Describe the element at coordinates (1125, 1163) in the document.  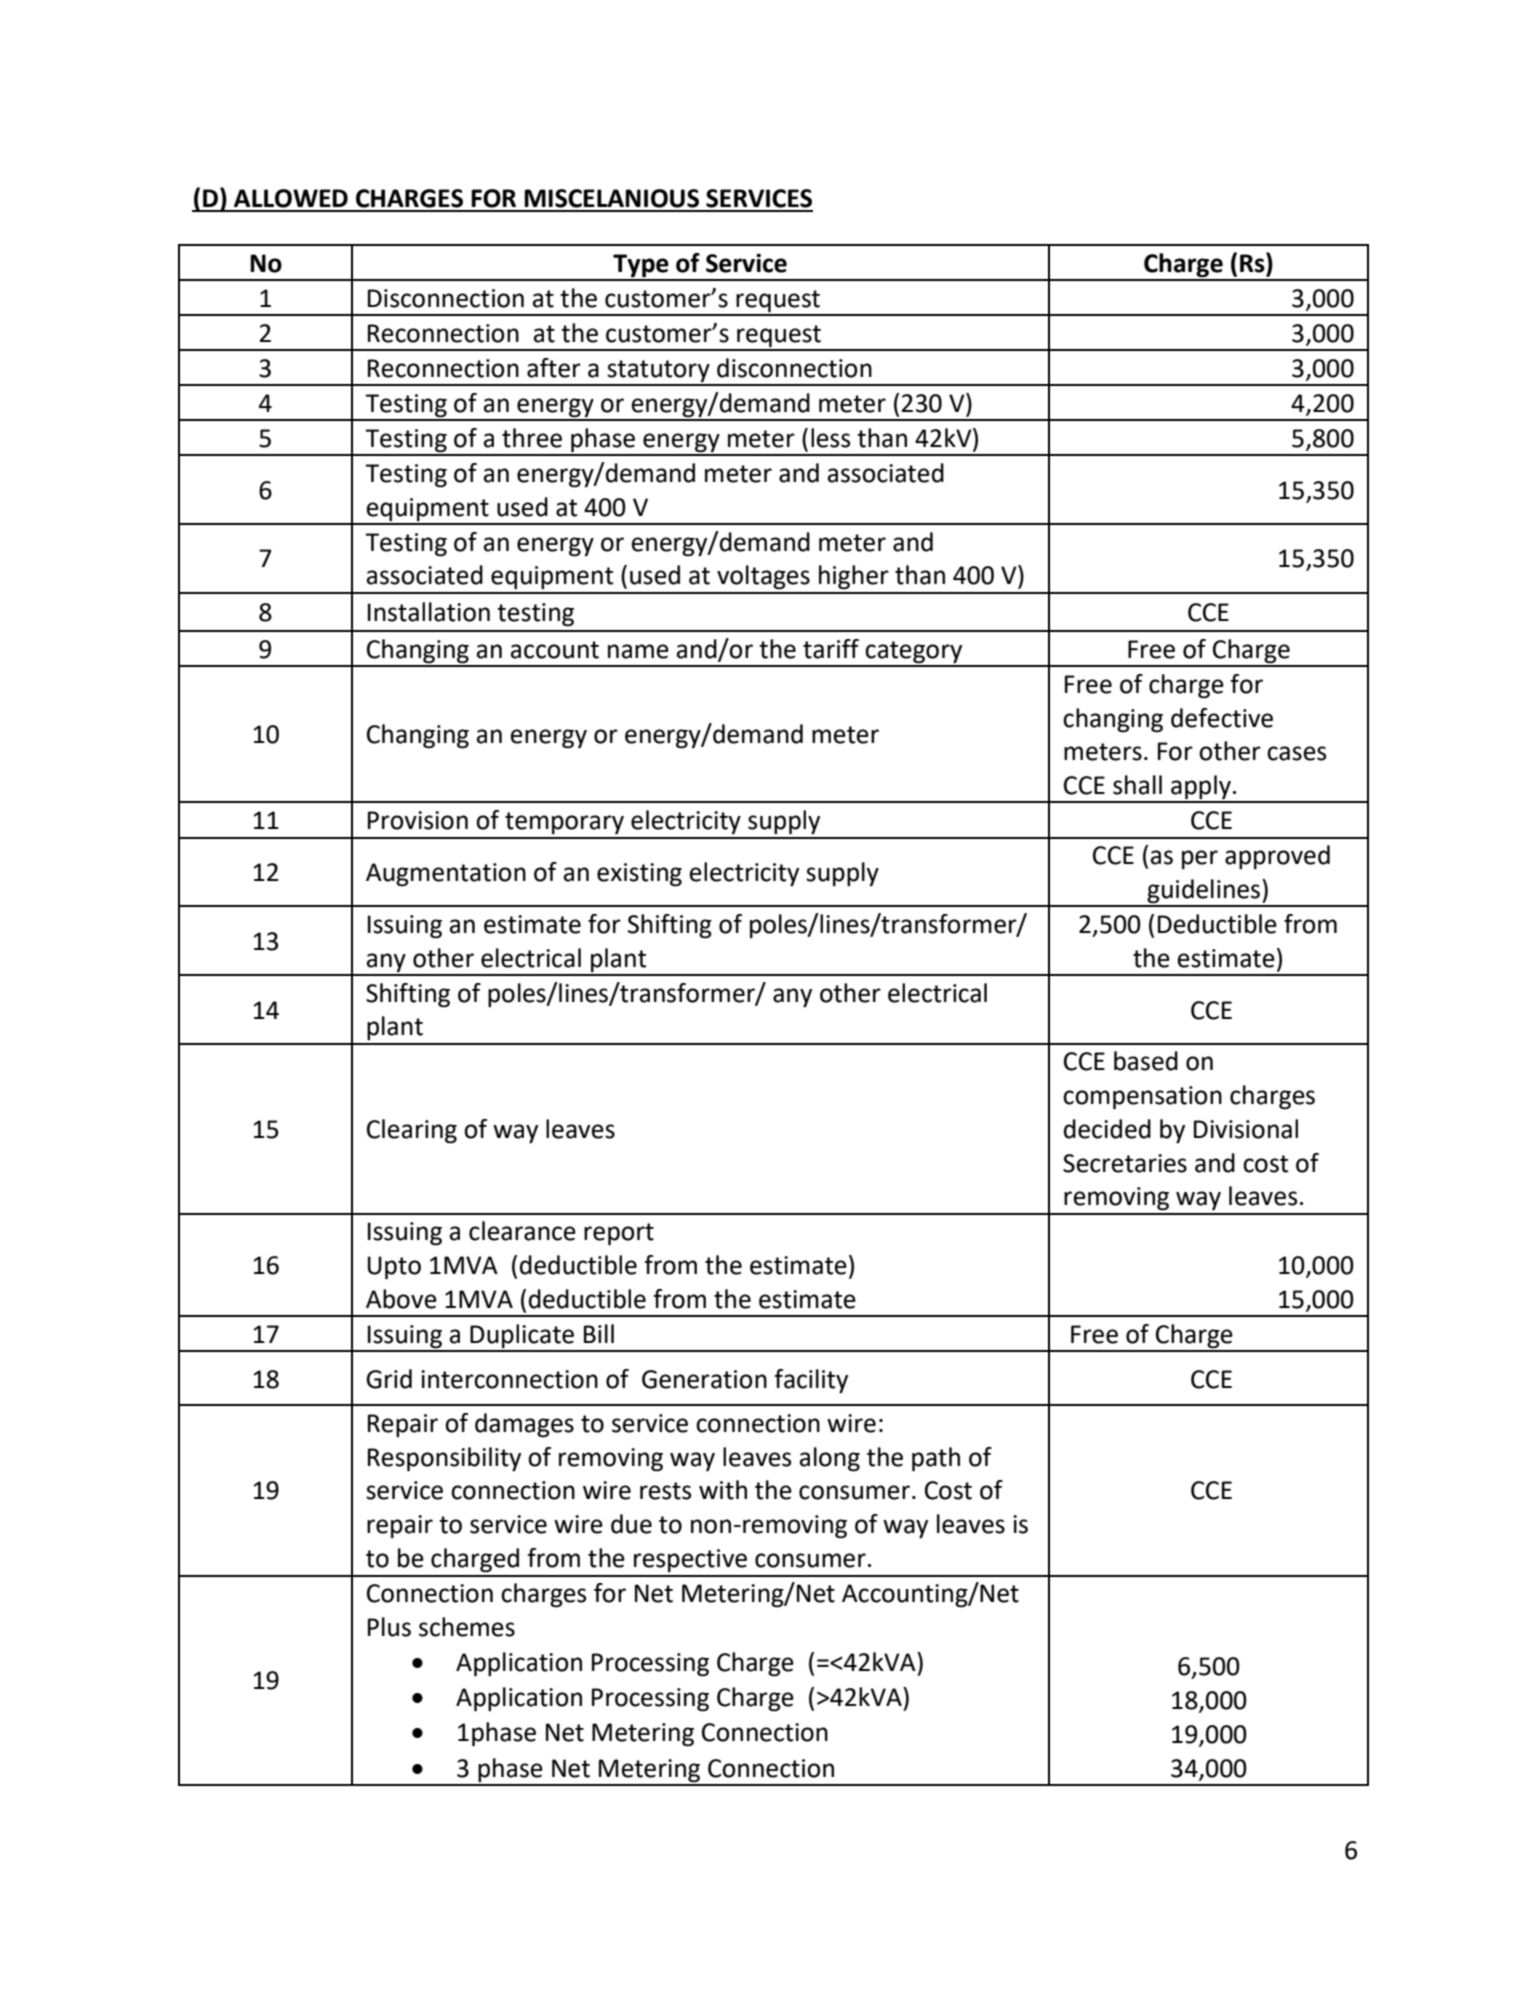
I see `Secretaries` at that location.
